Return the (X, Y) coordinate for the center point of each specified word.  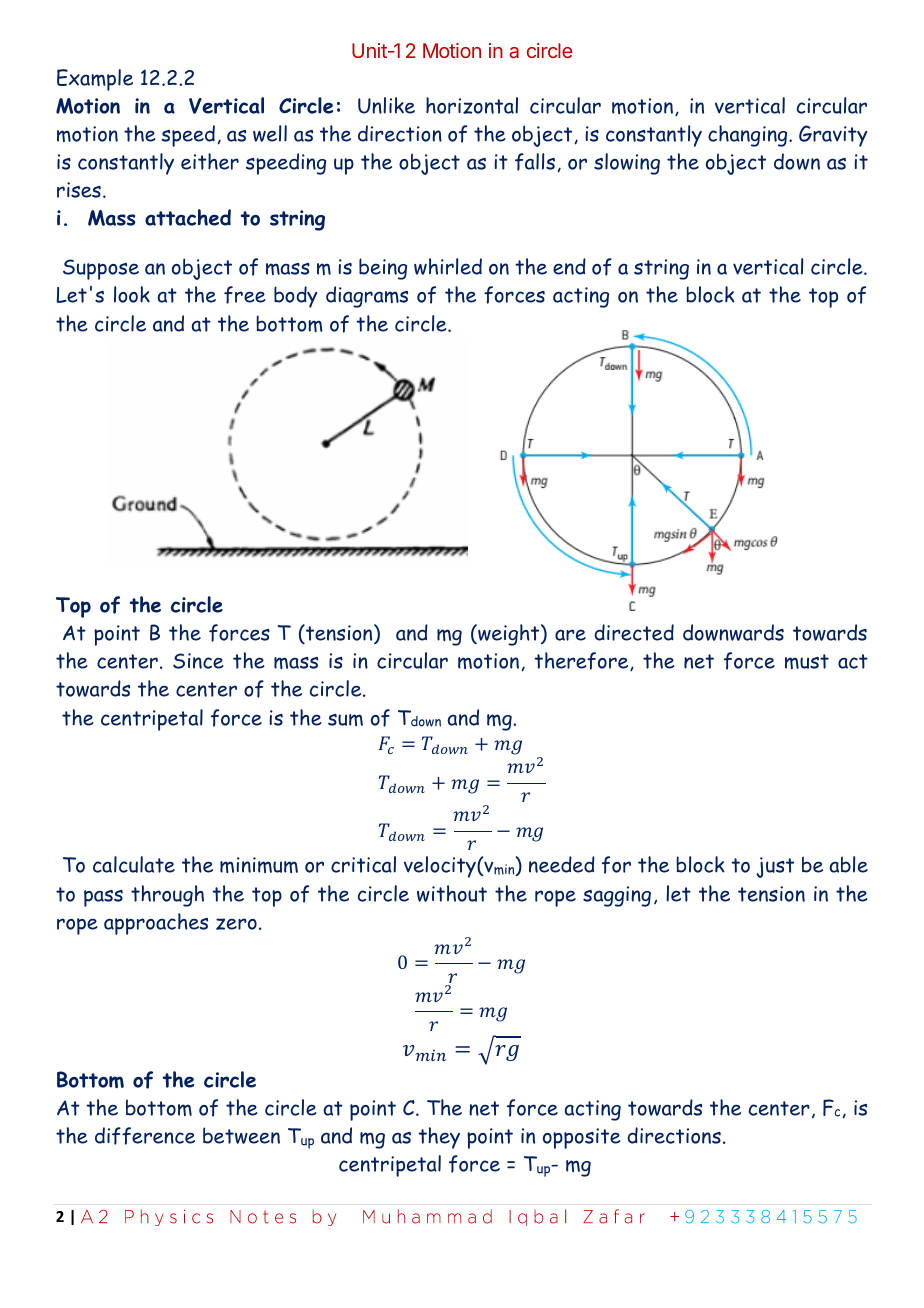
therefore (582, 661)
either (210, 161)
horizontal (472, 105)
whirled (448, 266)
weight (509, 635)
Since (198, 661)
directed (634, 632)
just (775, 867)
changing (749, 136)
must (807, 661)
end (569, 266)
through (167, 896)
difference (145, 1136)
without (452, 893)
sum (345, 720)
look (132, 294)
